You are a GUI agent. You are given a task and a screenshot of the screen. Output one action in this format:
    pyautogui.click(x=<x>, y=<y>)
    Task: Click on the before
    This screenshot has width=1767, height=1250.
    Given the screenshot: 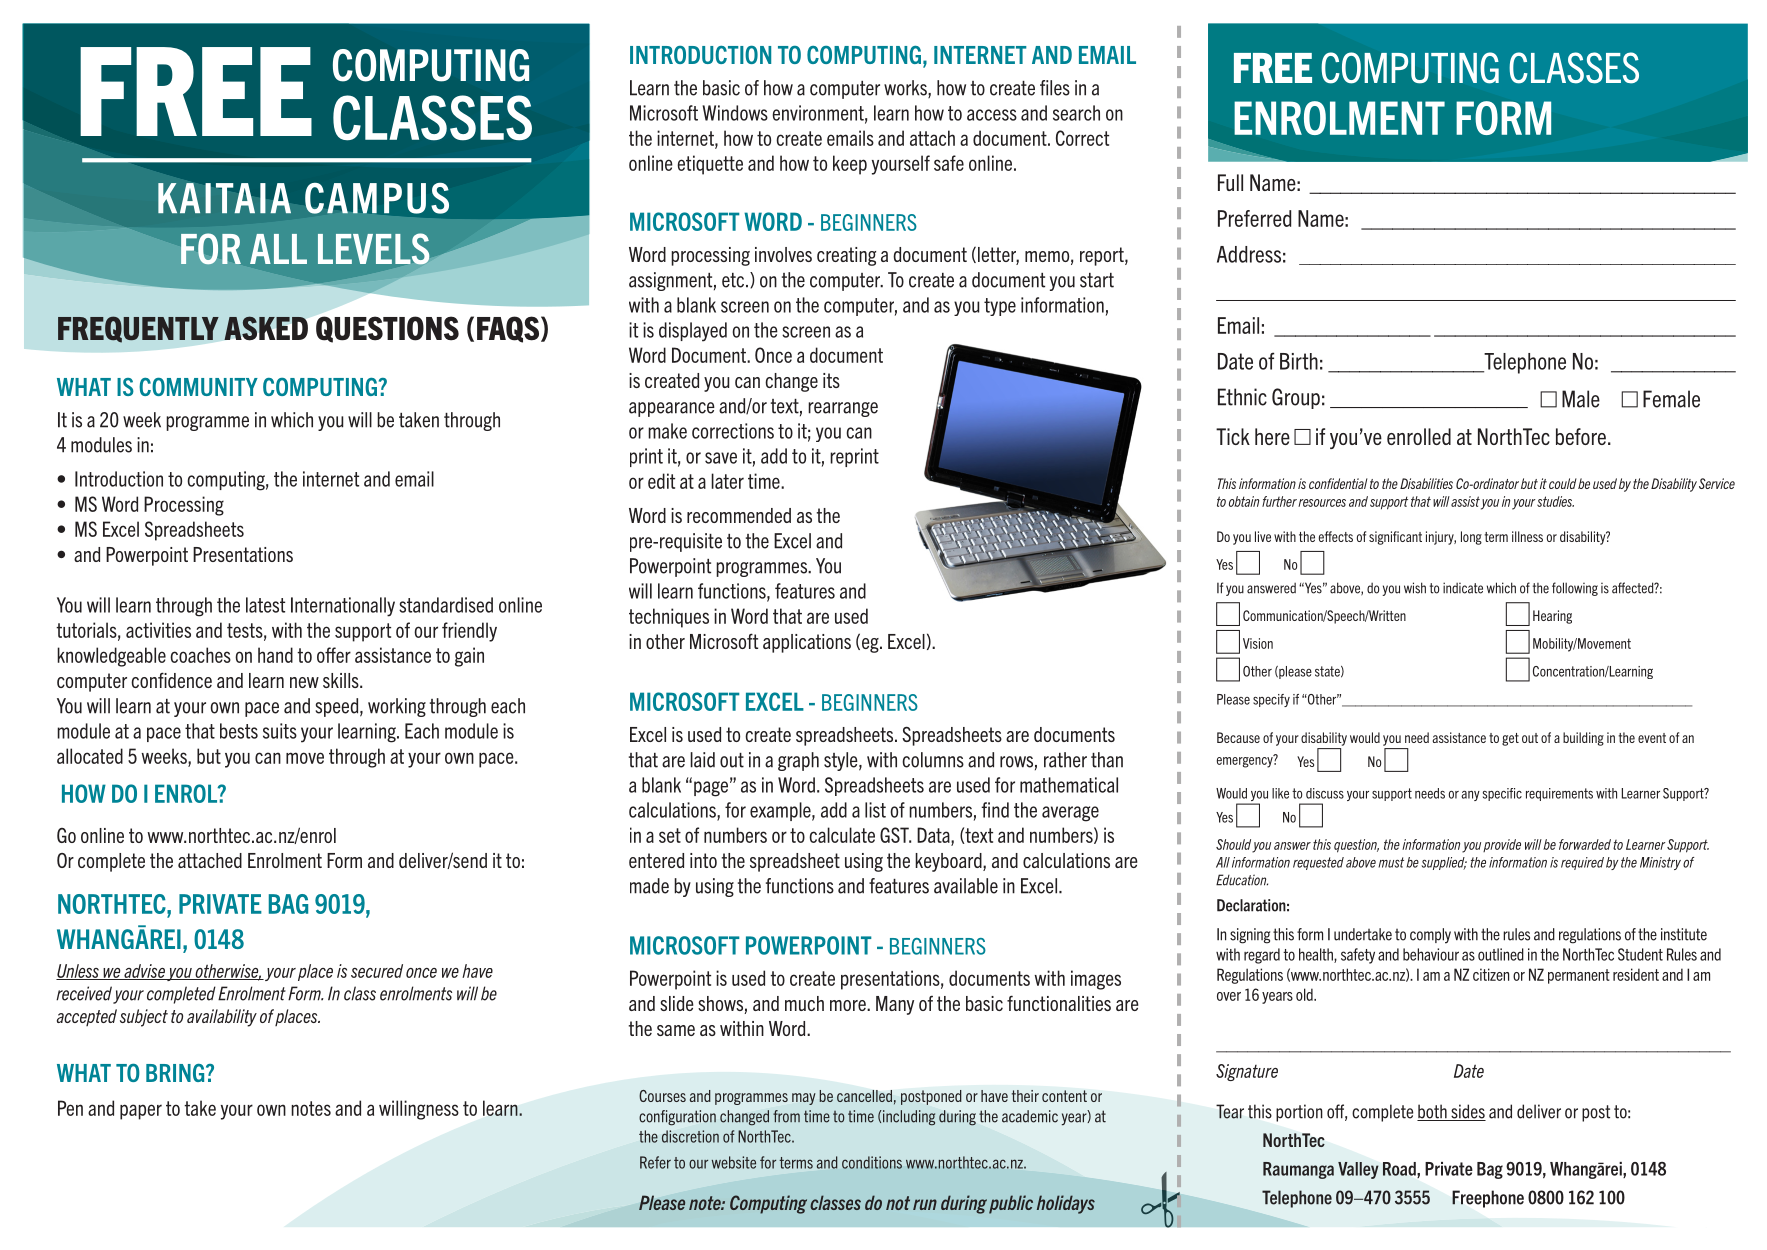 What is the action you would take?
    pyautogui.click(x=1581, y=436)
